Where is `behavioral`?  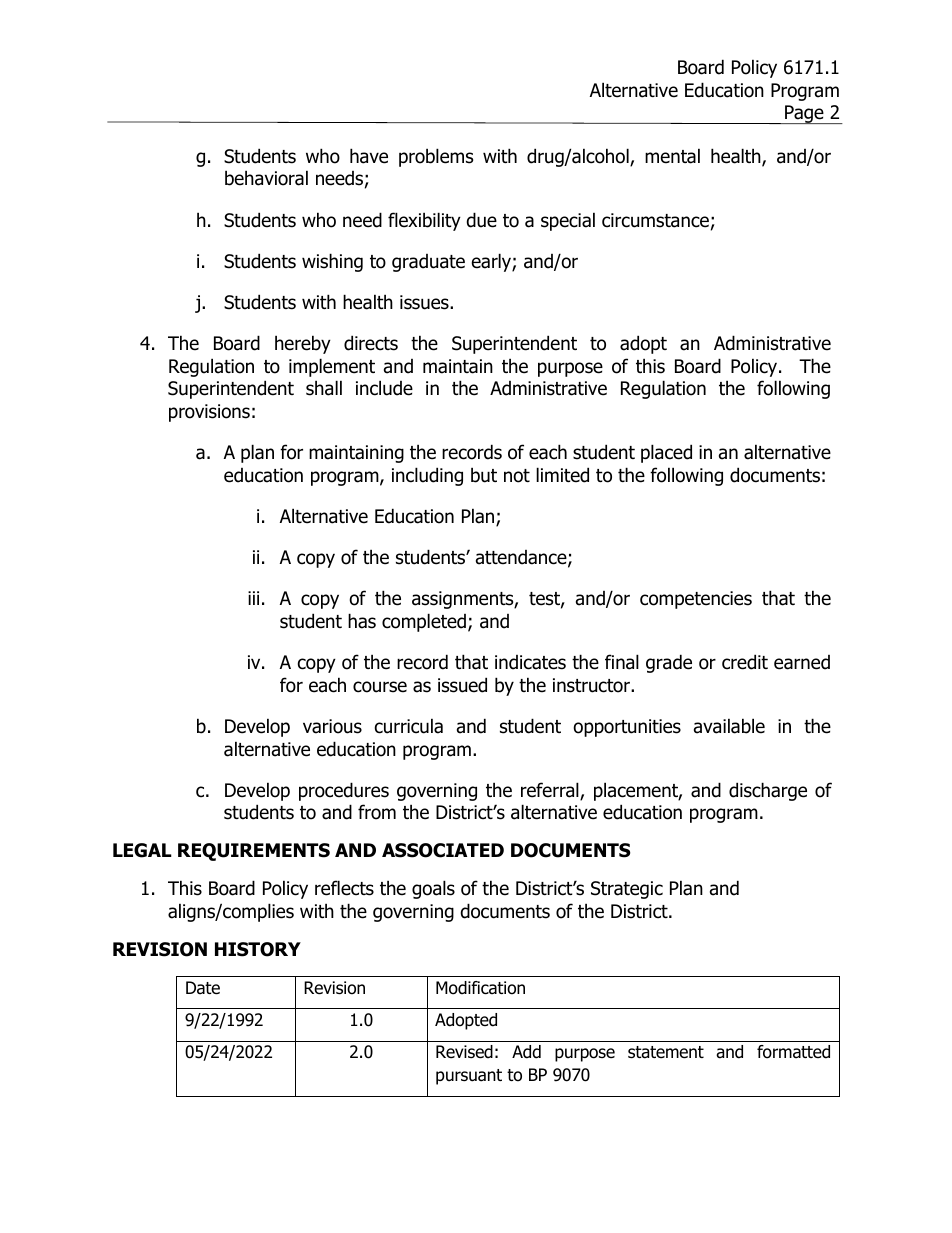 behavioral is located at coordinates (266, 178).
